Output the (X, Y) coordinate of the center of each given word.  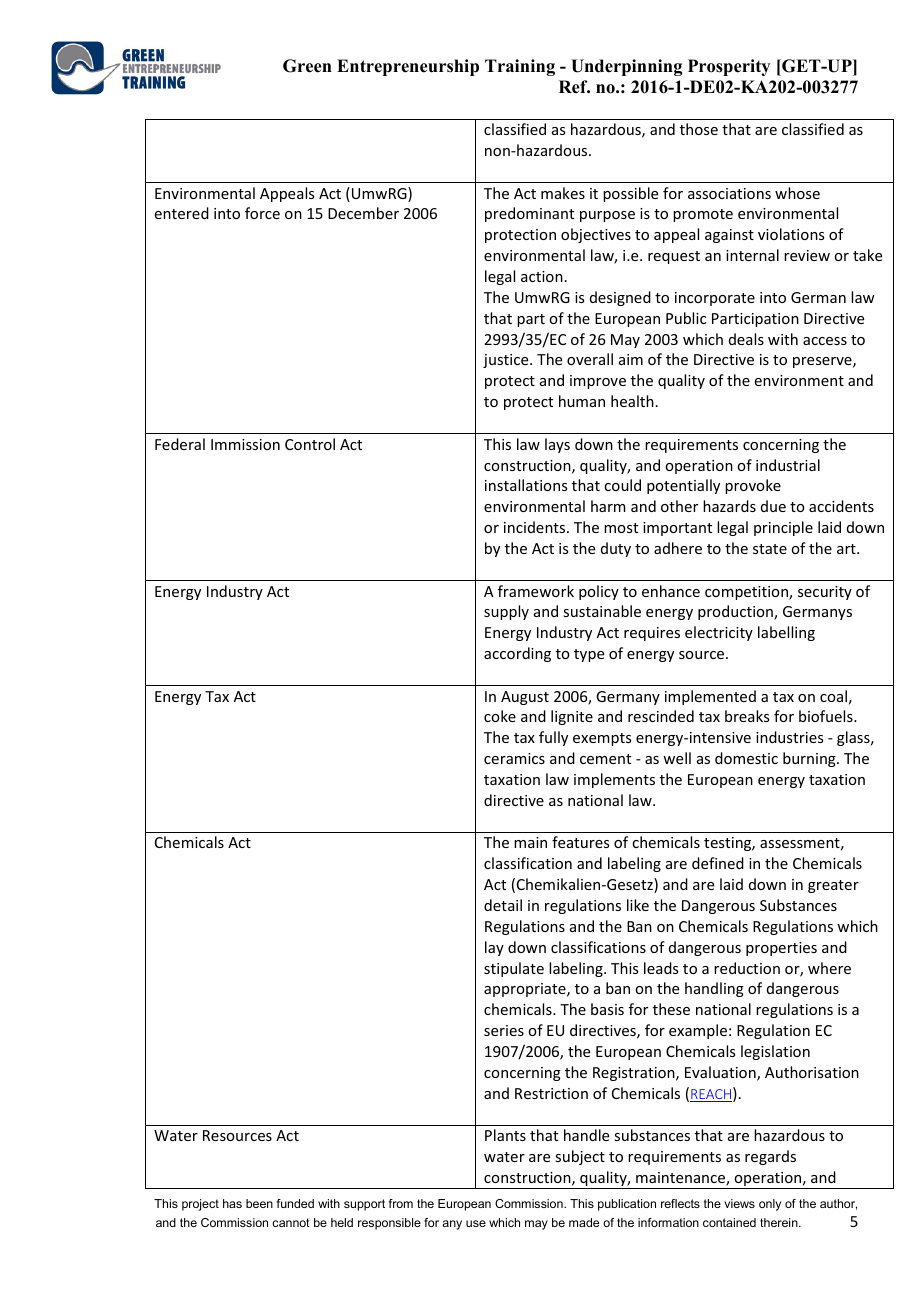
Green (307, 66)
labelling (786, 633)
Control (310, 444)
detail (503, 905)
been (259, 1203)
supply (506, 612)
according (517, 654)
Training (520, 67)
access (825, 341)
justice (507, 361)
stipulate (514, 969)
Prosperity (729, 67)
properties (781, 949)
